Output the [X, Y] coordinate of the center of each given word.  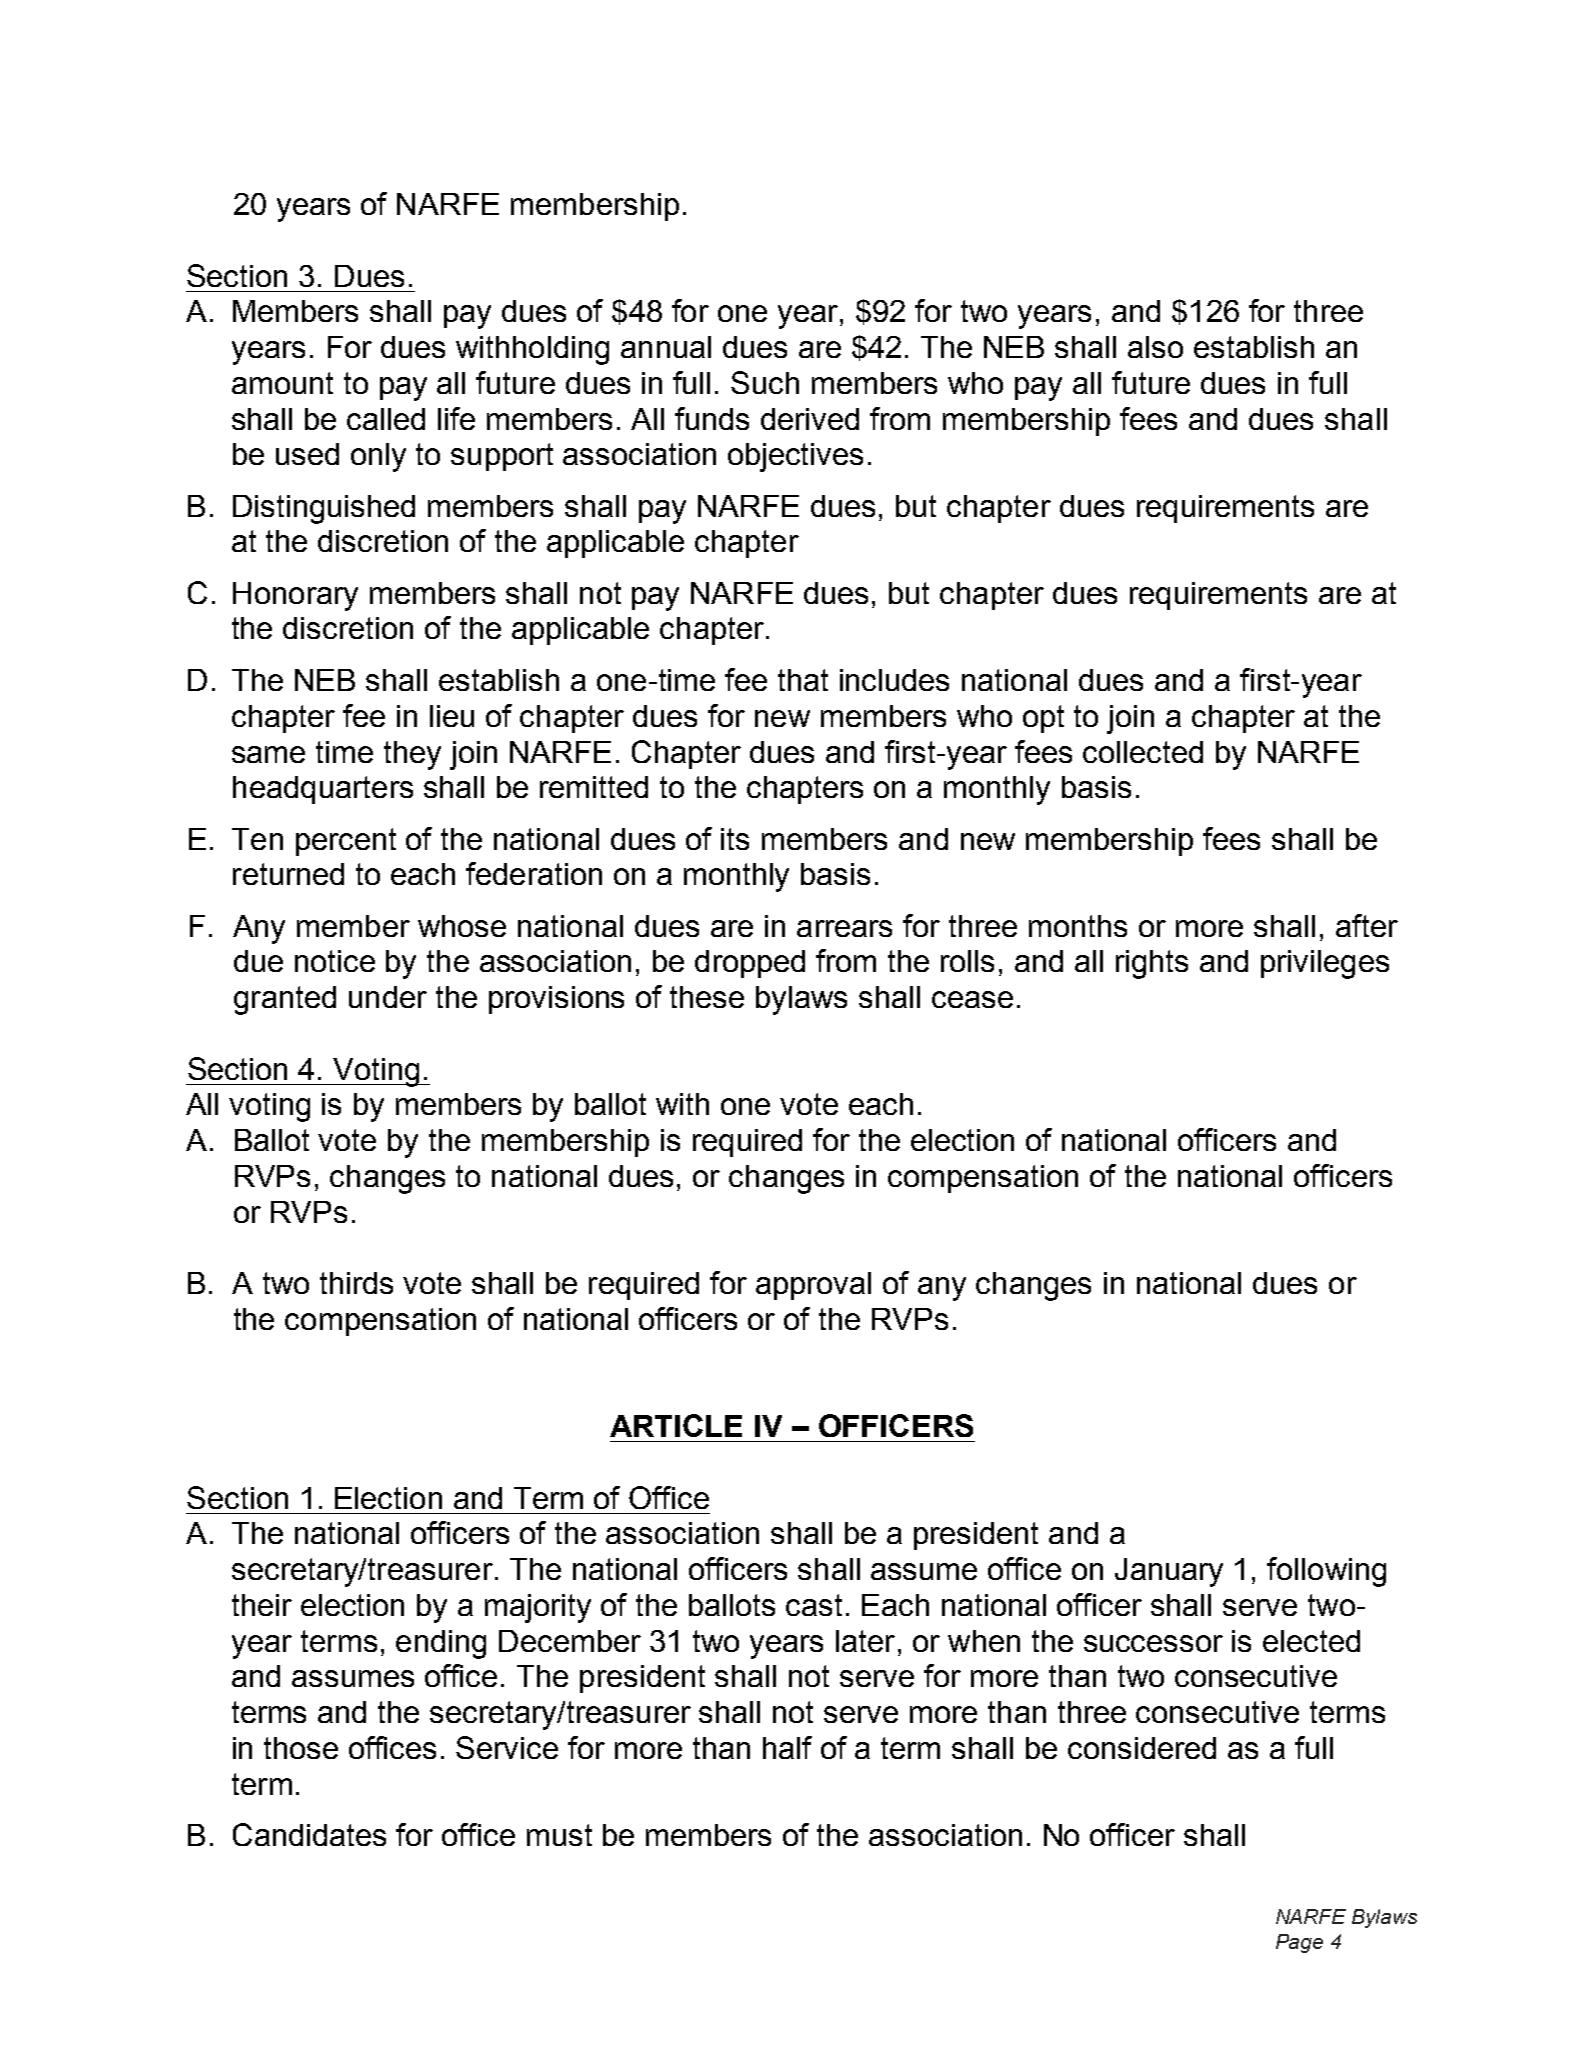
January [1169, 1572]
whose [462, 926]
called [386, 419]
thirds [356, 1283]
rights [1152, 964]
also [1155, 347]
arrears [844, 928]
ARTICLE [676, 1425]
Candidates [309, 1834]
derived [810, 419]
